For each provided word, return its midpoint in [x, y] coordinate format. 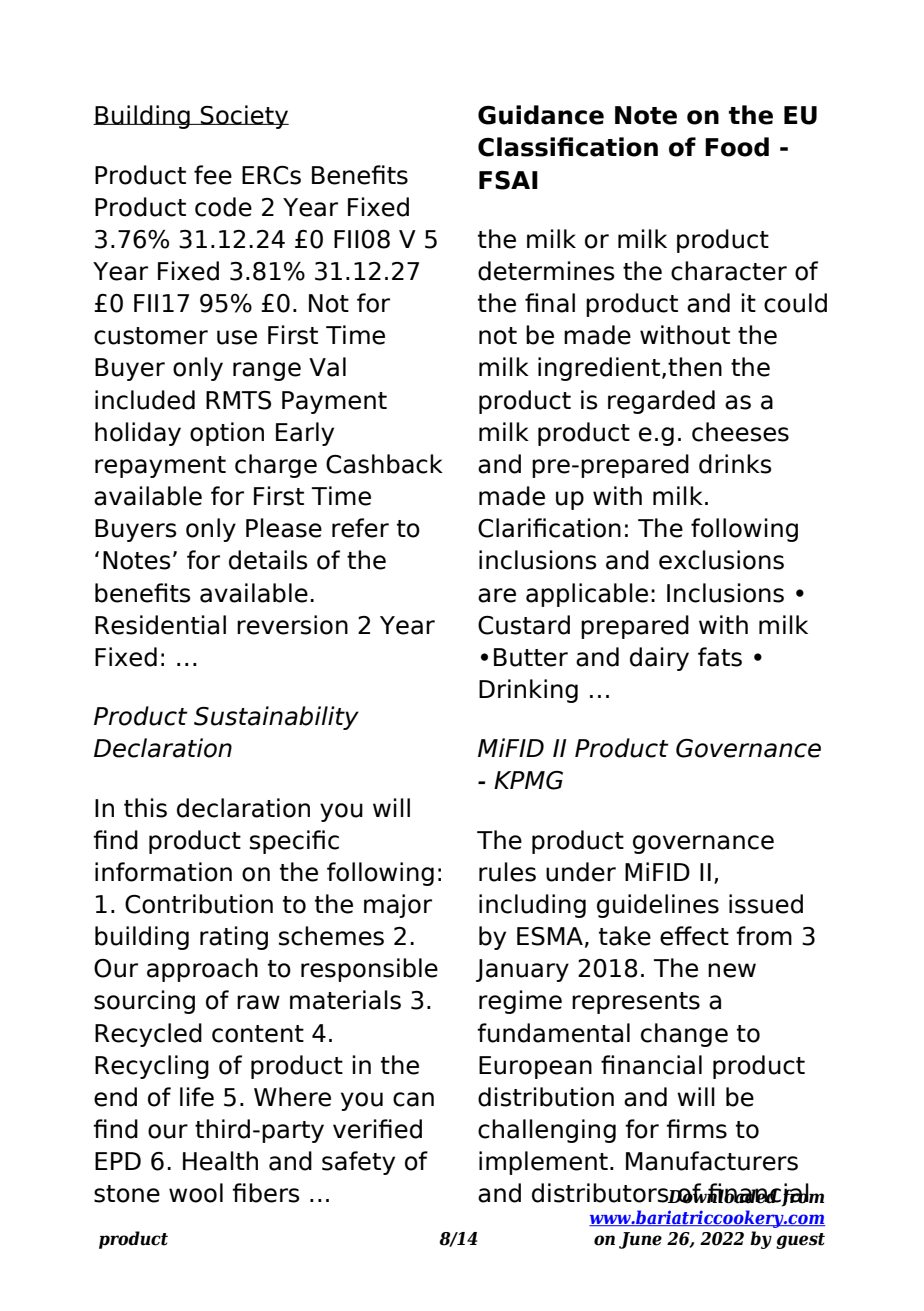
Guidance [541, 115]
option [227, 434]
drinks [735, 464]
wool [196, 1193]
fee [213, 175]
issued [766, 904]
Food [737, 147]
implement [543, 1163]
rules [507, 872]
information [163, 872]
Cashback [384, 464]
